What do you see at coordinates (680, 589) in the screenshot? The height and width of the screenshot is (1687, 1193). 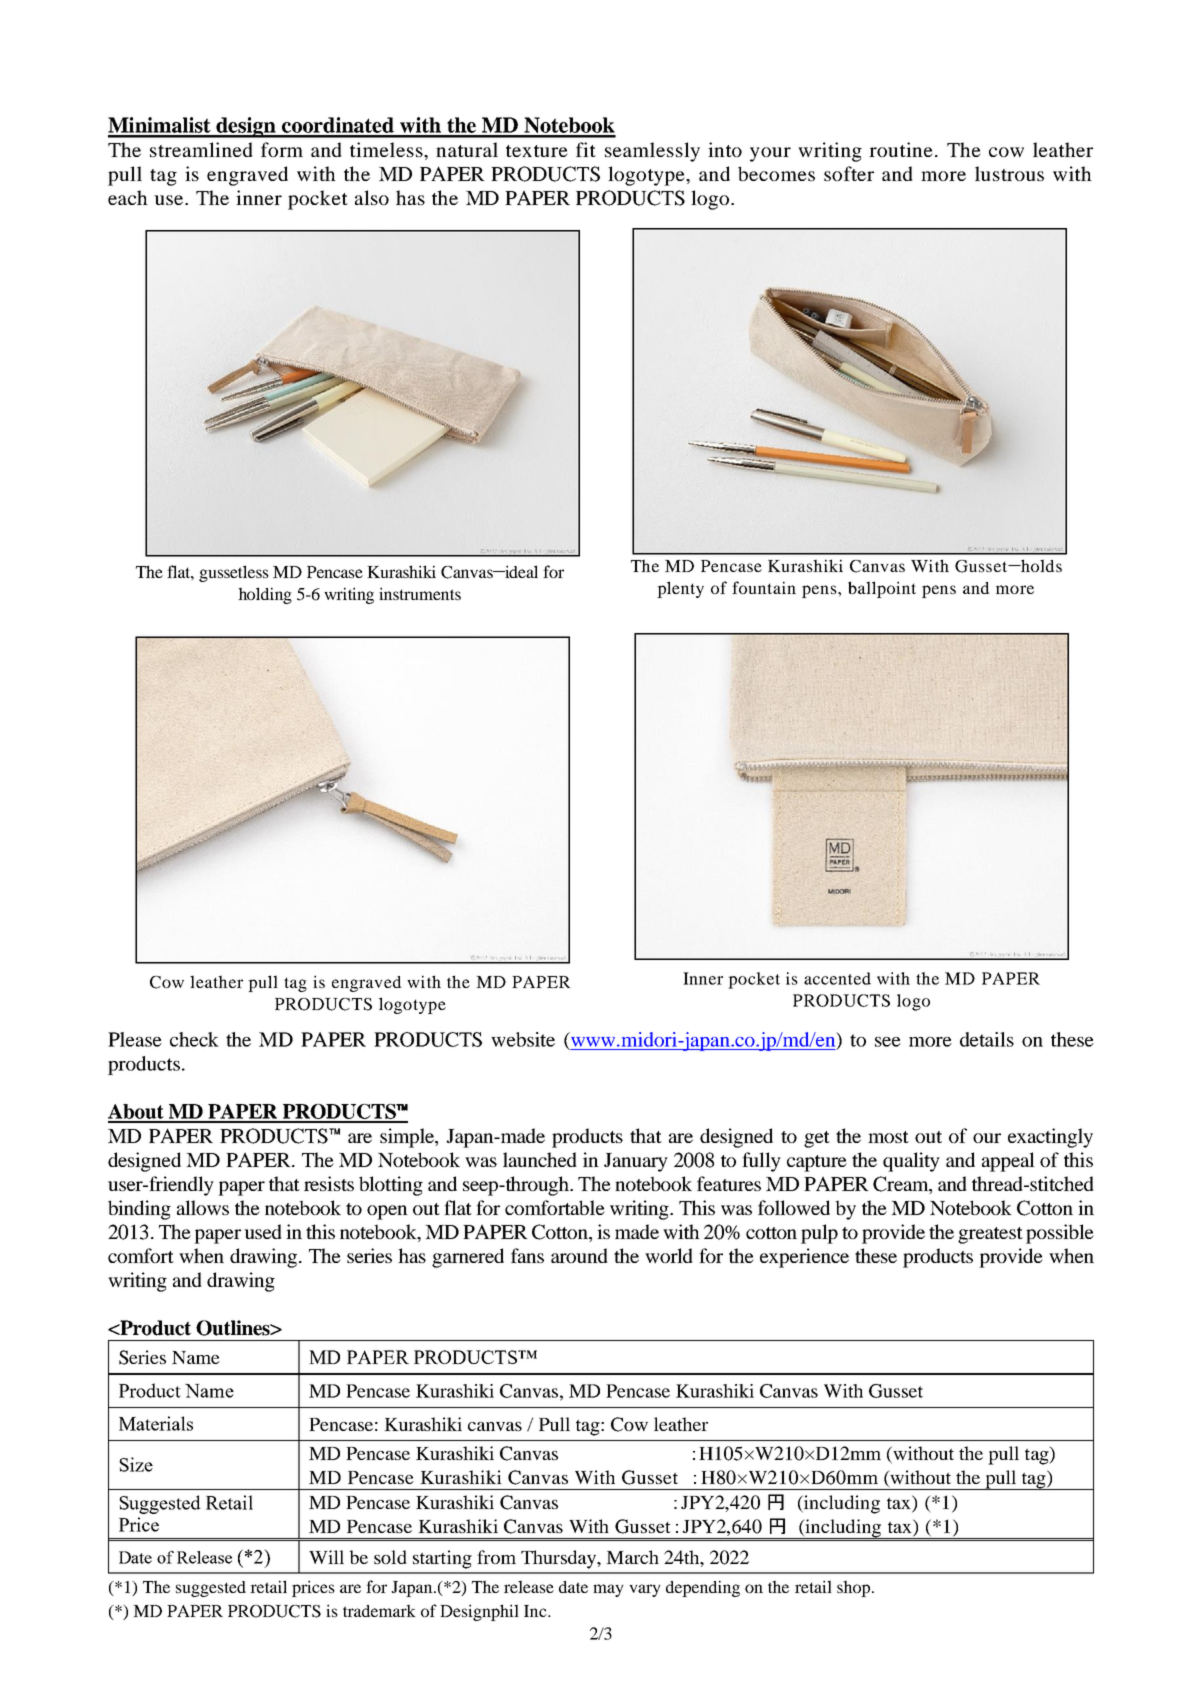 I see `plenty` at bounding box center [680, 589].
